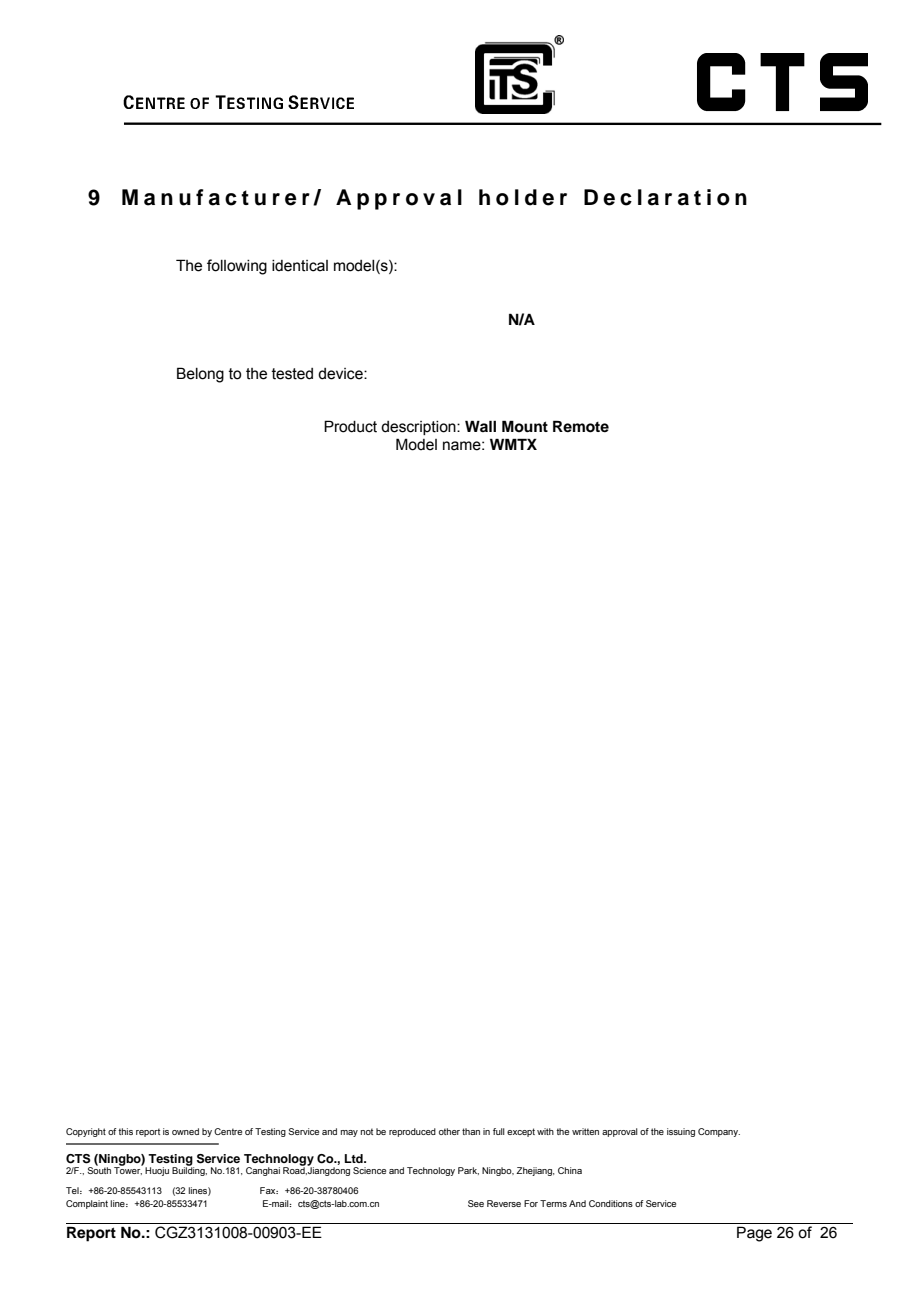  I want to click on other, so click(449, 1131).
